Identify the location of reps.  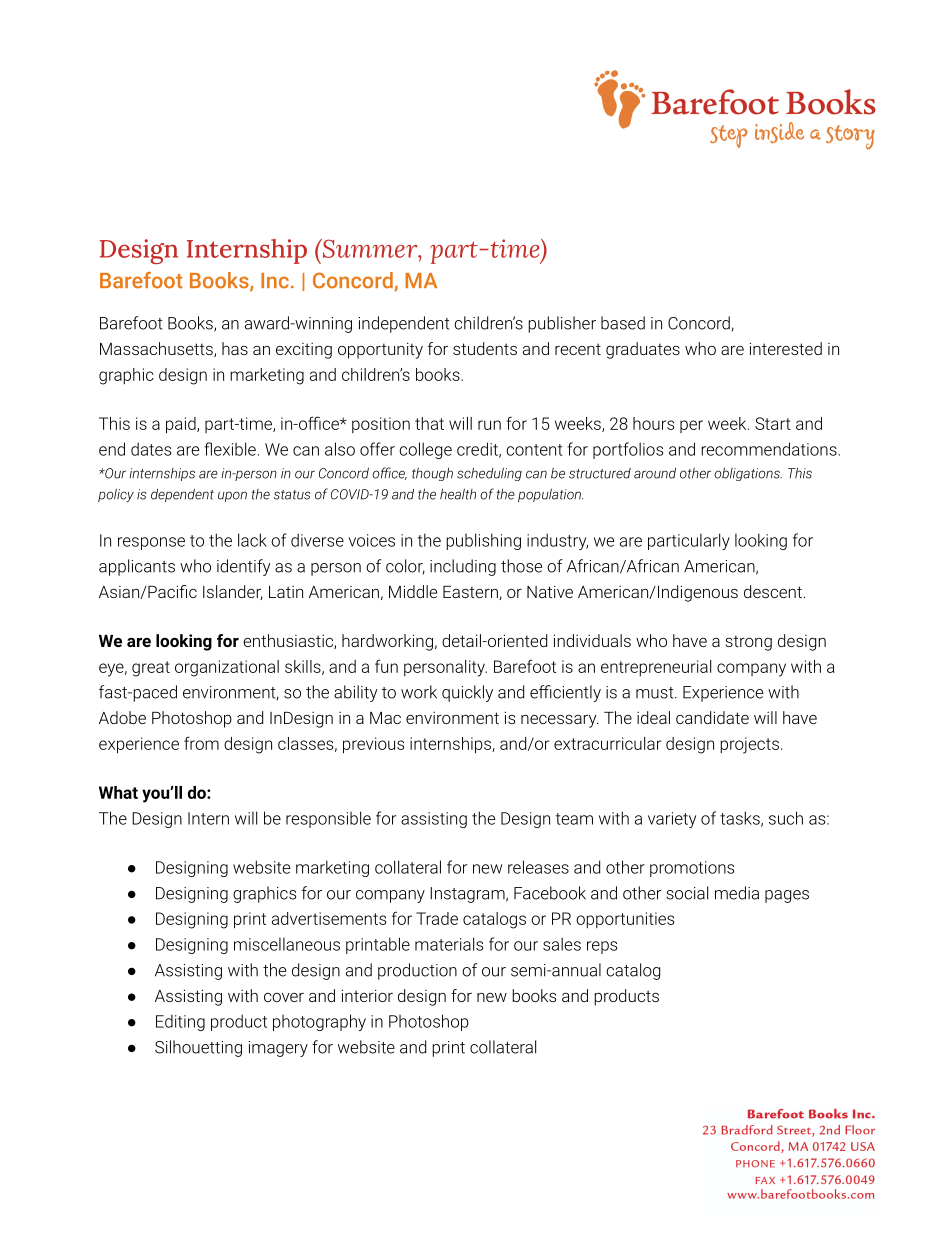
(602, 947).
